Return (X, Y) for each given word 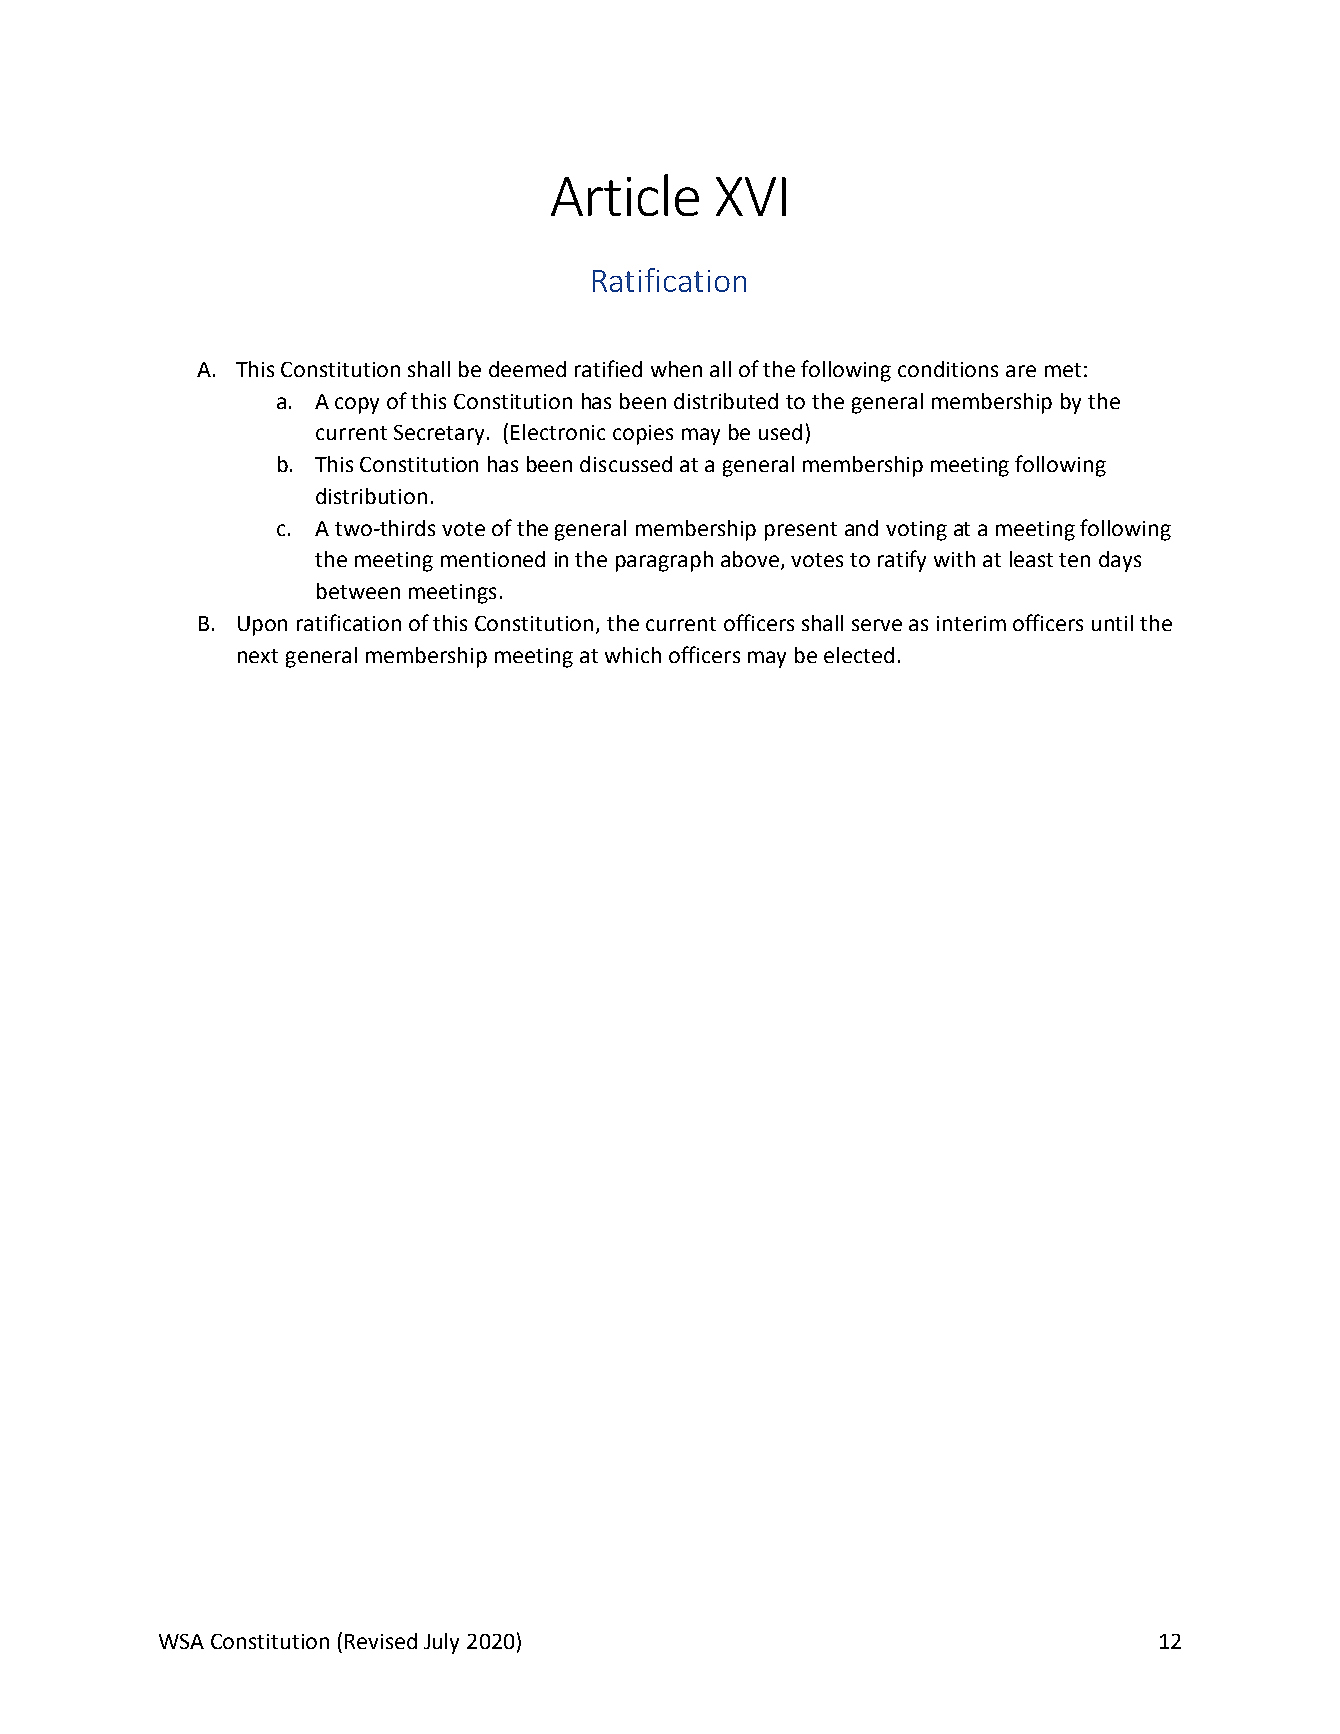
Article (625, 195)
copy (357, 405)
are (1021, 371)
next (258, 656)
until (1112, 623)
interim (971, 623)
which (633, 655)
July (441, 1643)
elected (859, 655)
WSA (181, 1641)
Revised (381, 1641)
